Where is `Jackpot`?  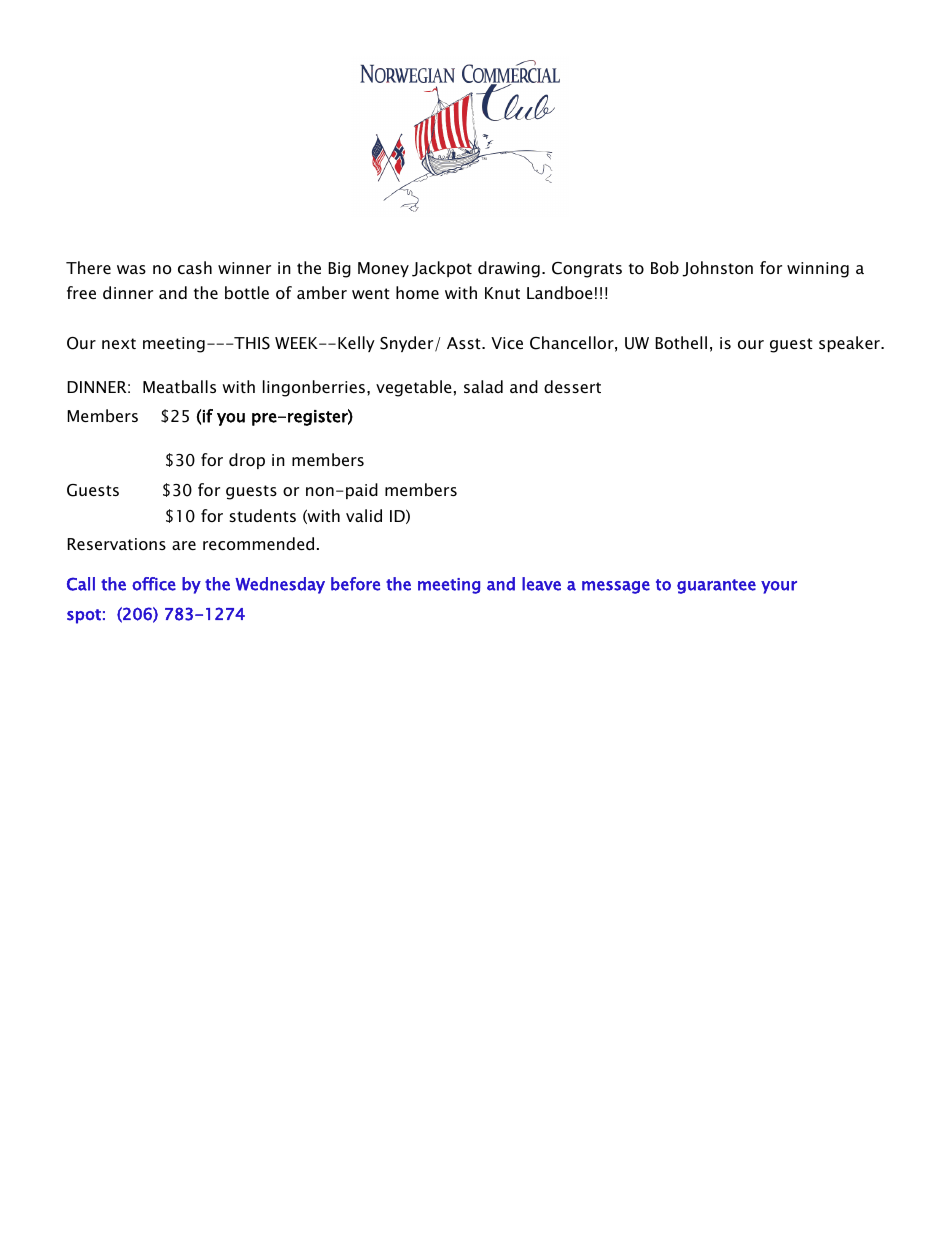 Jackpot is located at coordinates (442, 269).
